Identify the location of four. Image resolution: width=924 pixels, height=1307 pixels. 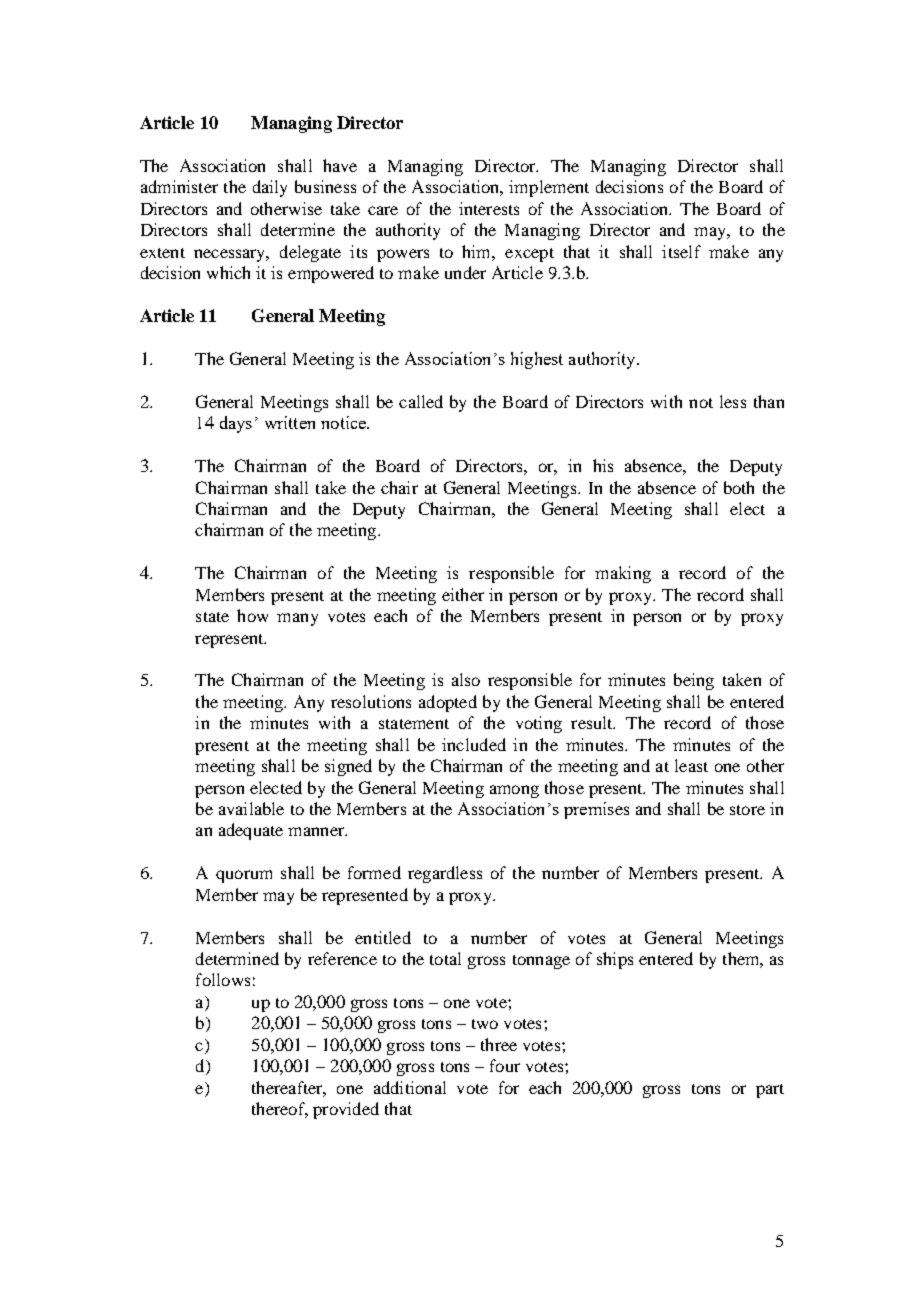
(505, 1065).
